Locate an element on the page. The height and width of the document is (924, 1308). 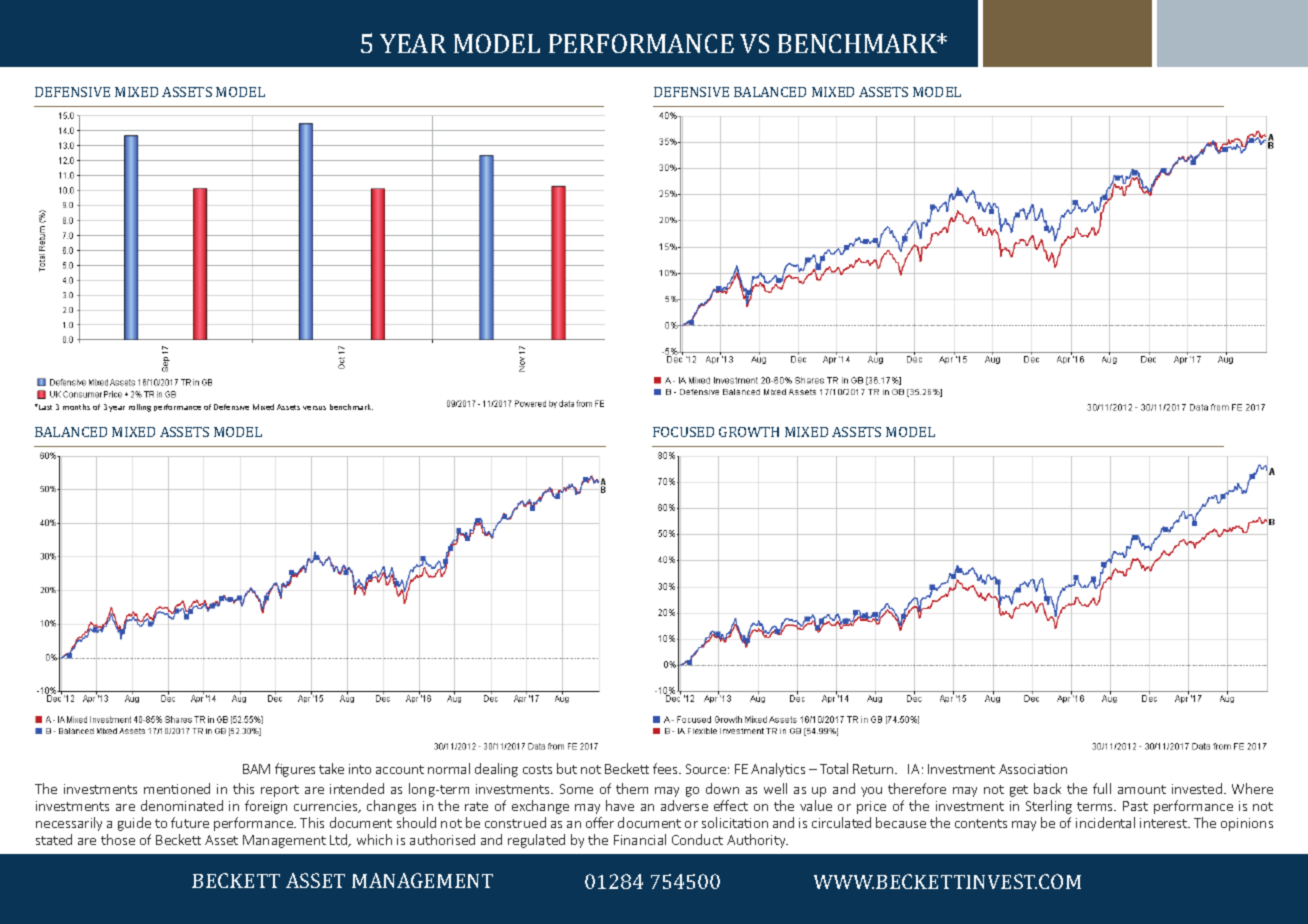
figures is located at coordinates (295, 770).
